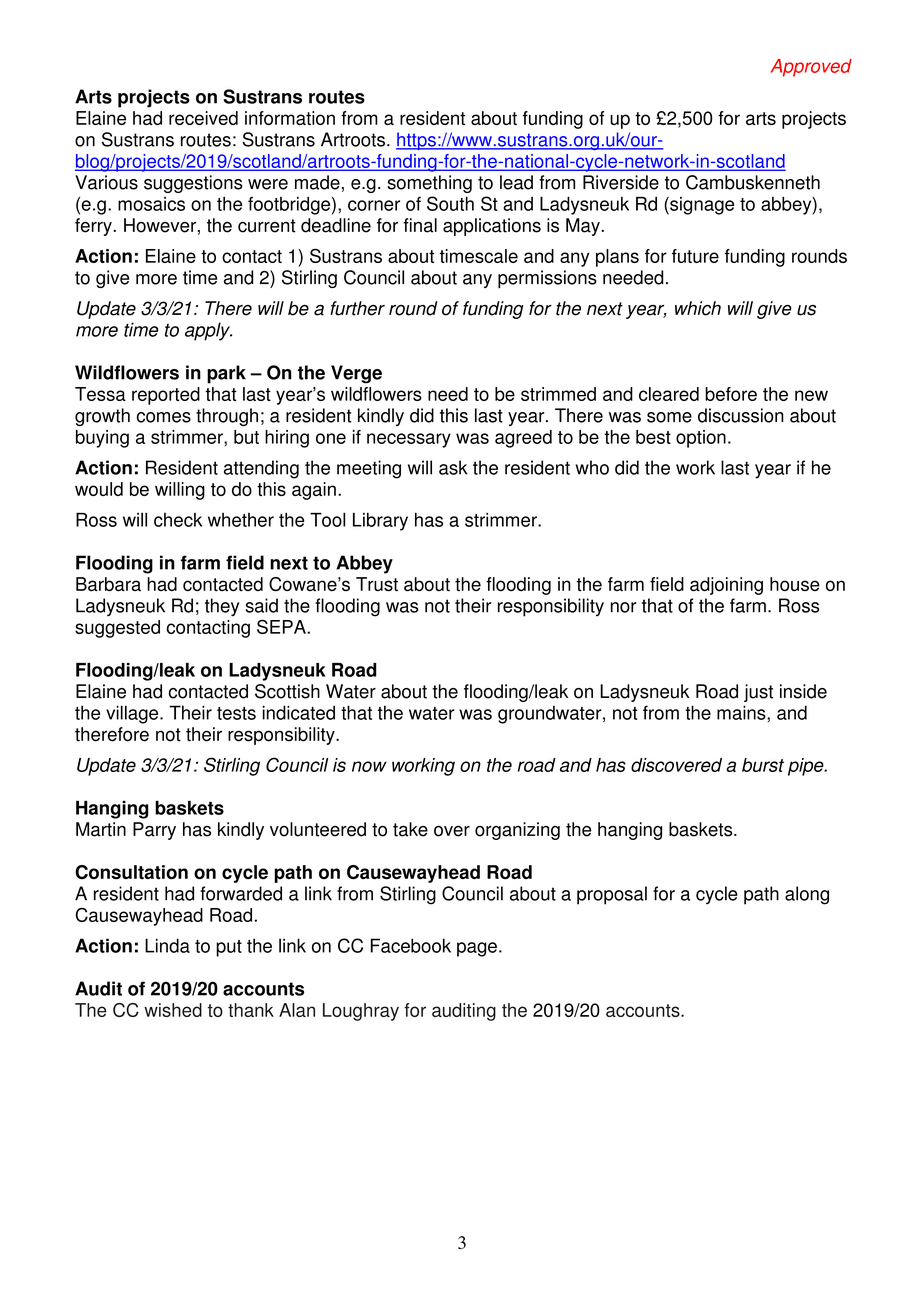  What do you see at coordinates (173, 1010) in the image?
I see `wished` at bounding box center [173, 1010].
